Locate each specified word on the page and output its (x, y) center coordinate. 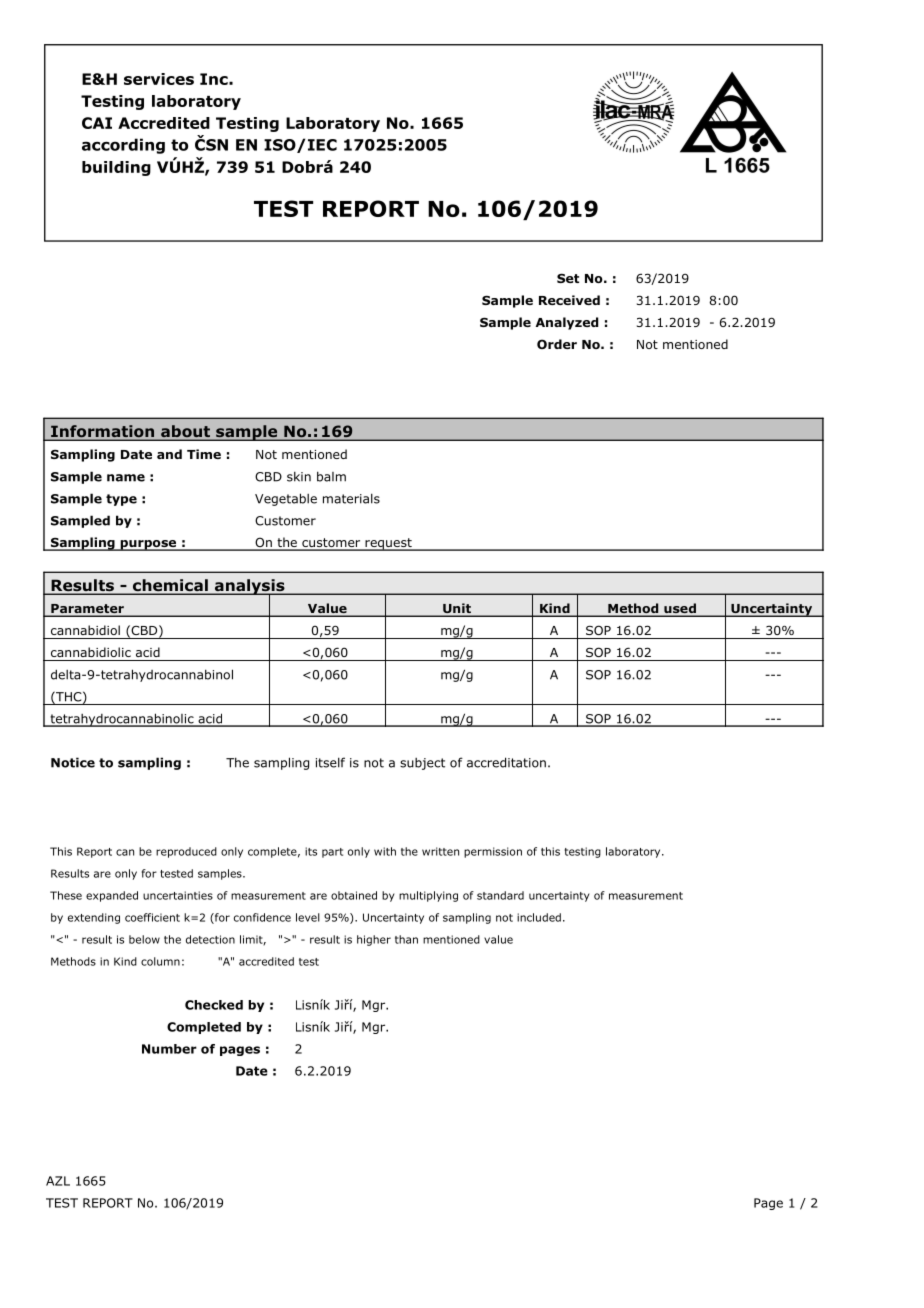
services (159, 79)
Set (568, 278)
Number (169, 1049)
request (388, 544)
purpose (148, 545)
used (680, 609)
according (123, 146)
